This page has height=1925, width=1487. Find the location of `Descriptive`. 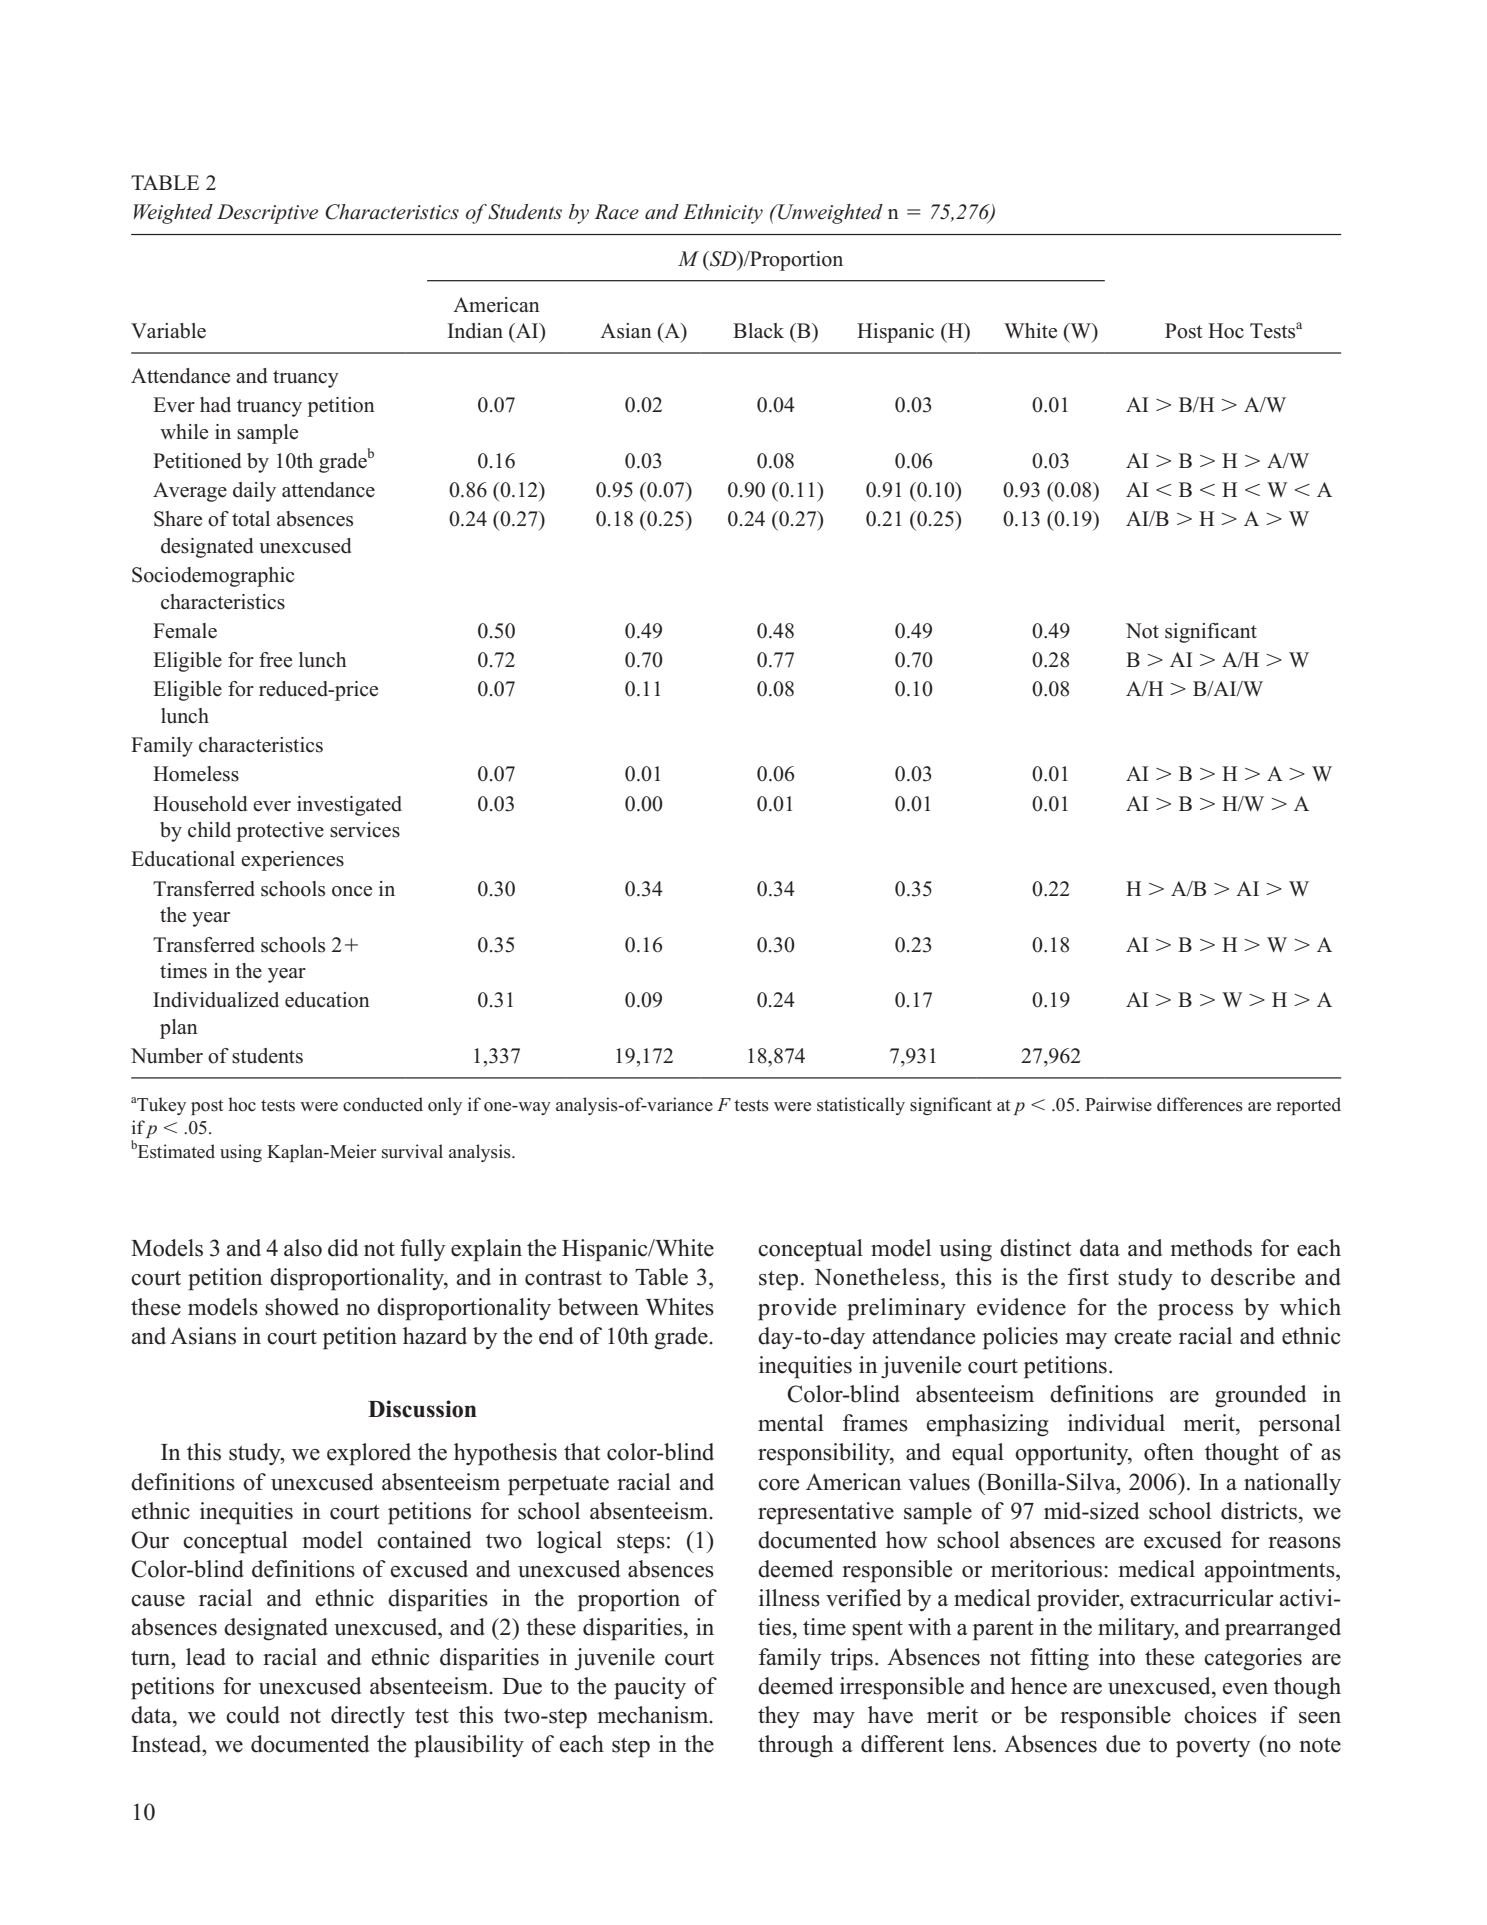

Descriptive is located at coordinates (267, 214).
